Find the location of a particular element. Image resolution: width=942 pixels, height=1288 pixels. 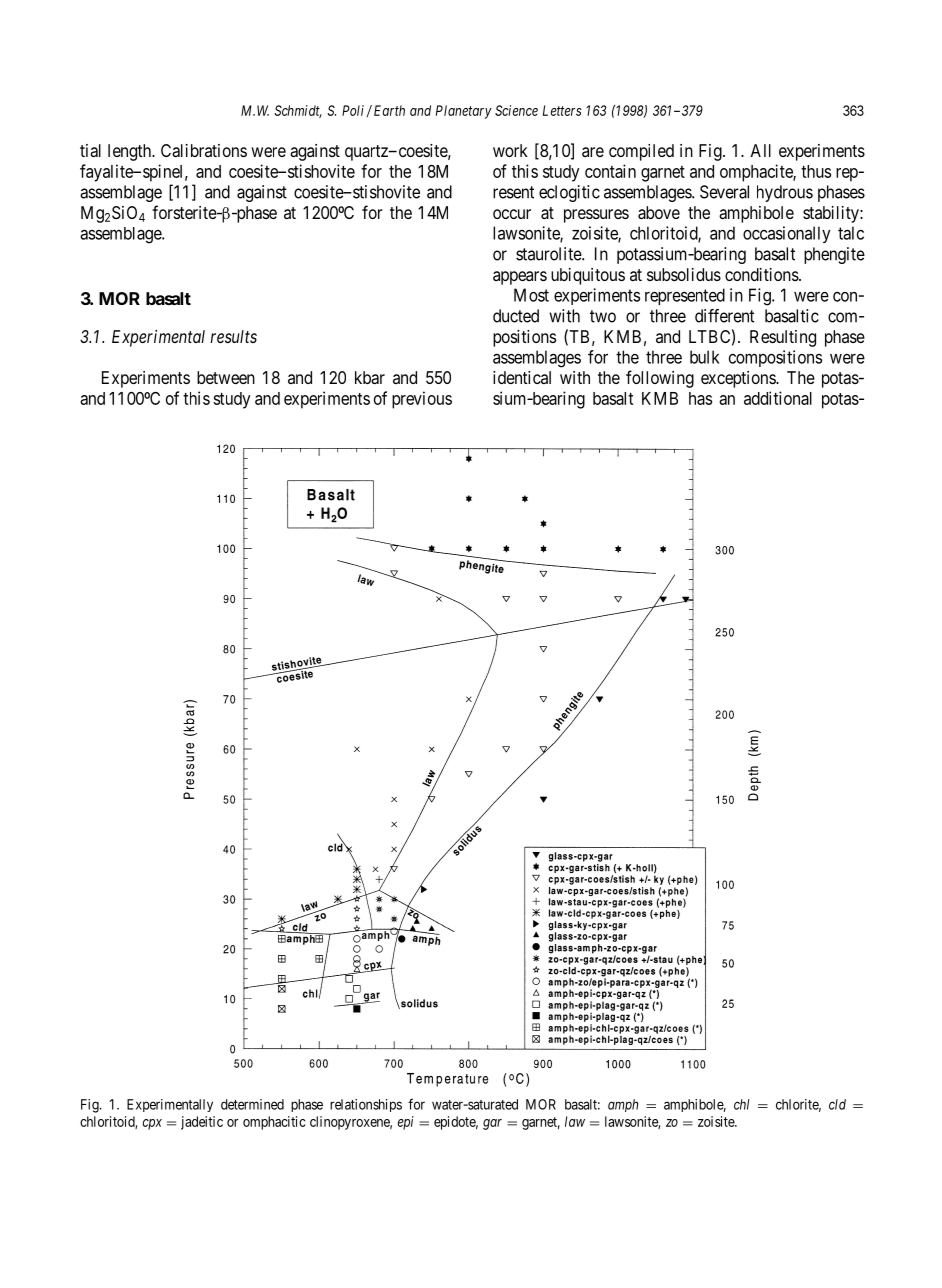

identical is located at coordinates (522, 377).
